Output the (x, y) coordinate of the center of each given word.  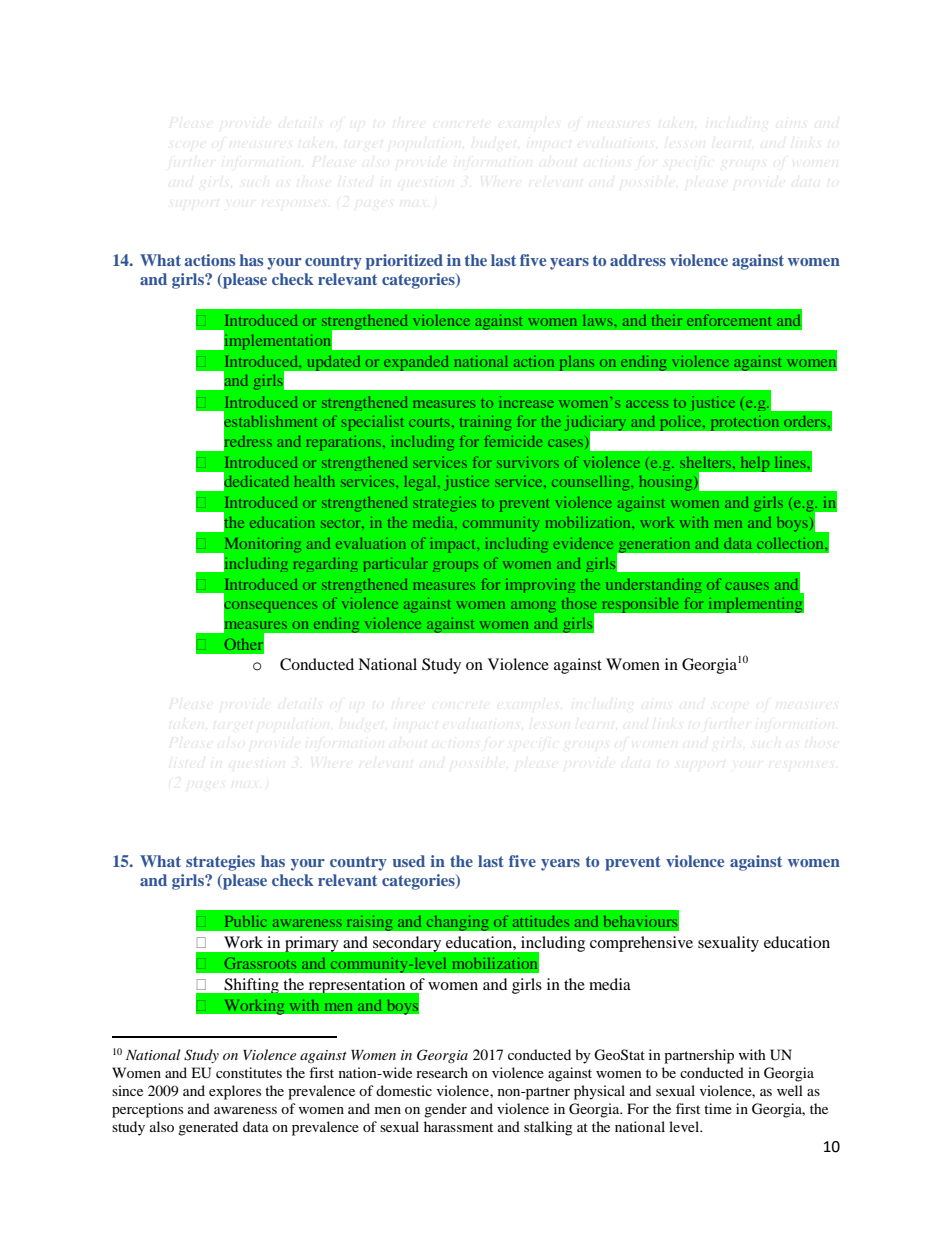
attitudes (541, 921)
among (533, 607)
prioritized (404, 262)
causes (747, 586)
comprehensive (641, 944)
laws (599, 320)
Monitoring (261, 546)
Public (246, 921)
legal (421, 483)
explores (235, 1092)
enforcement (729, 320)
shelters (707, 462)
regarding (325, 565)
